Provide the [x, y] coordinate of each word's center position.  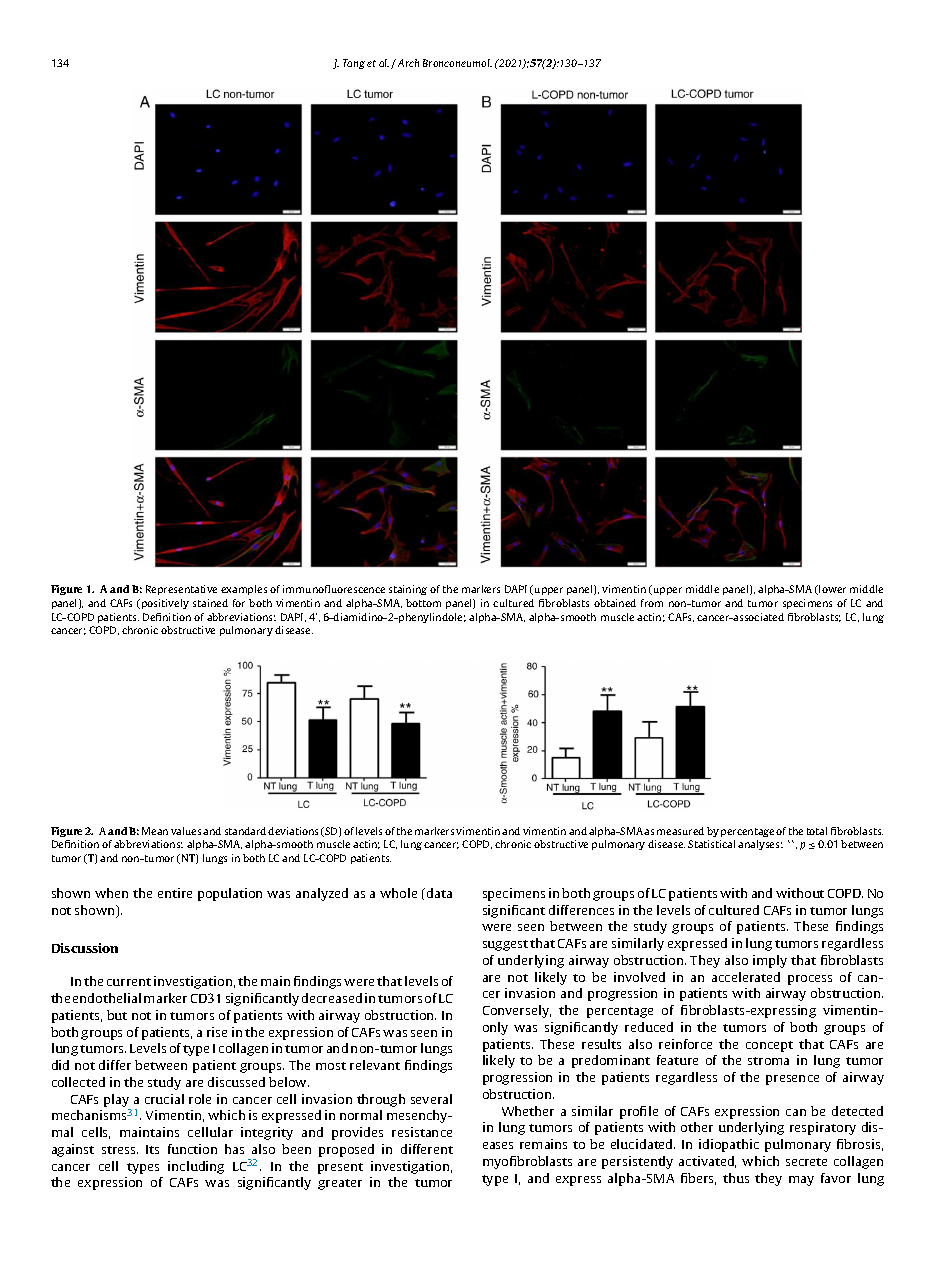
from [652, 603]
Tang [354, 64]
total [817, 831]
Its [152, 1149]
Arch [408, 63]
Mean [155, 831]
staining [408, 590]
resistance [422, 1132]
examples [244, 590]
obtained [615, 603]
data [439, 893]
